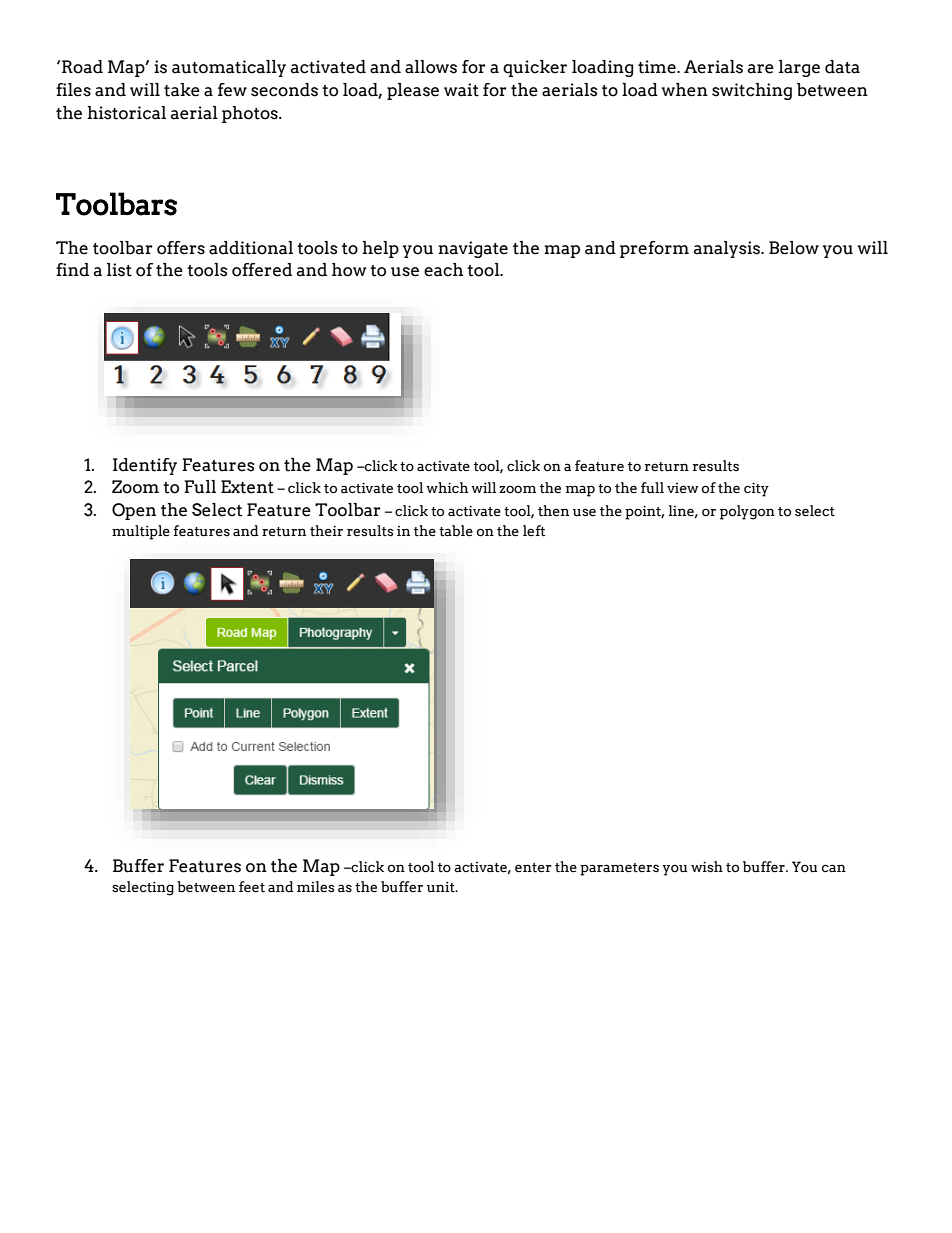 The width and height of the page is (952, 1233). Describe the element at coordinates (182, 90) in the page. I see `take` at that location.
